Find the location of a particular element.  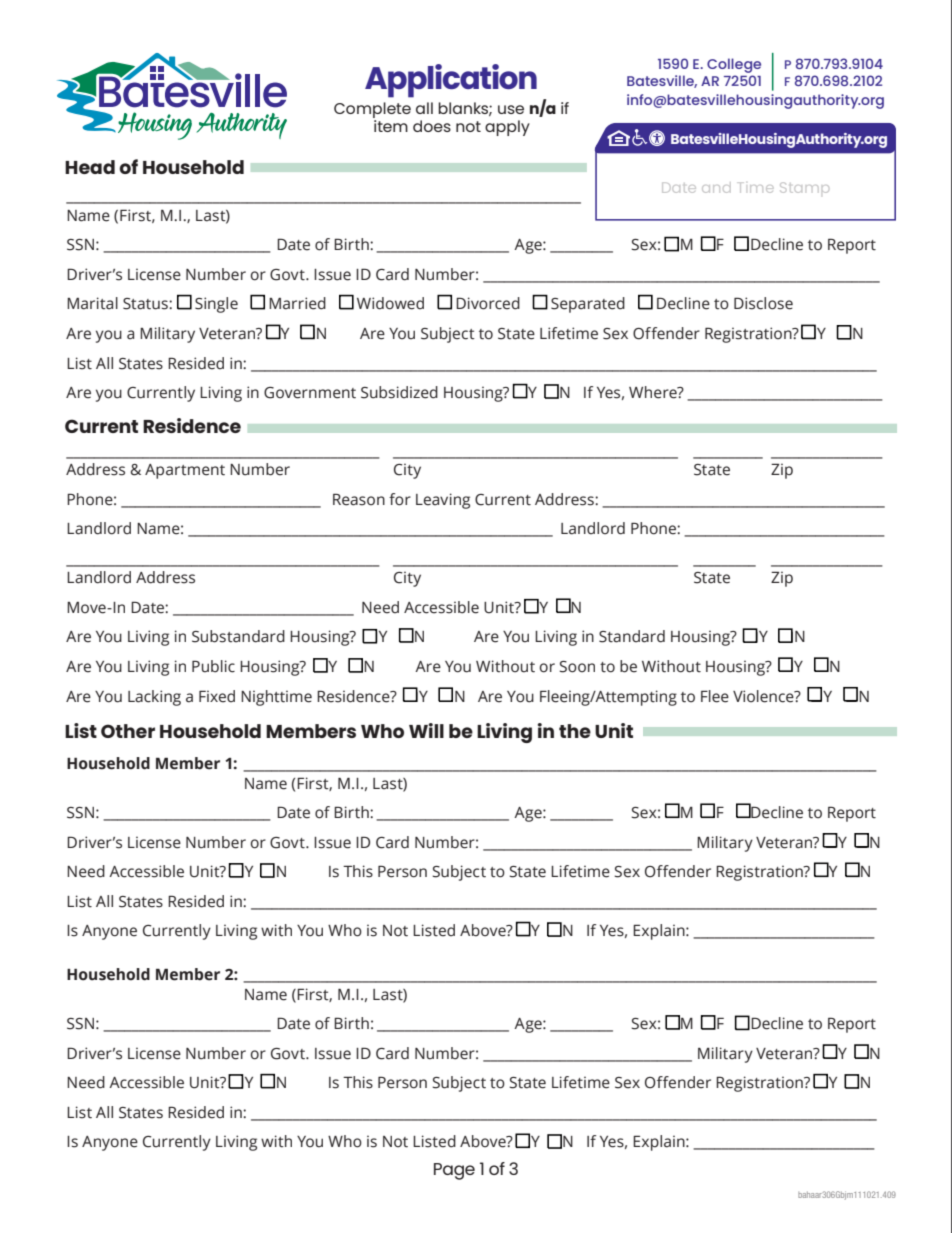

Fixed is located at coordinates (217, 696).
